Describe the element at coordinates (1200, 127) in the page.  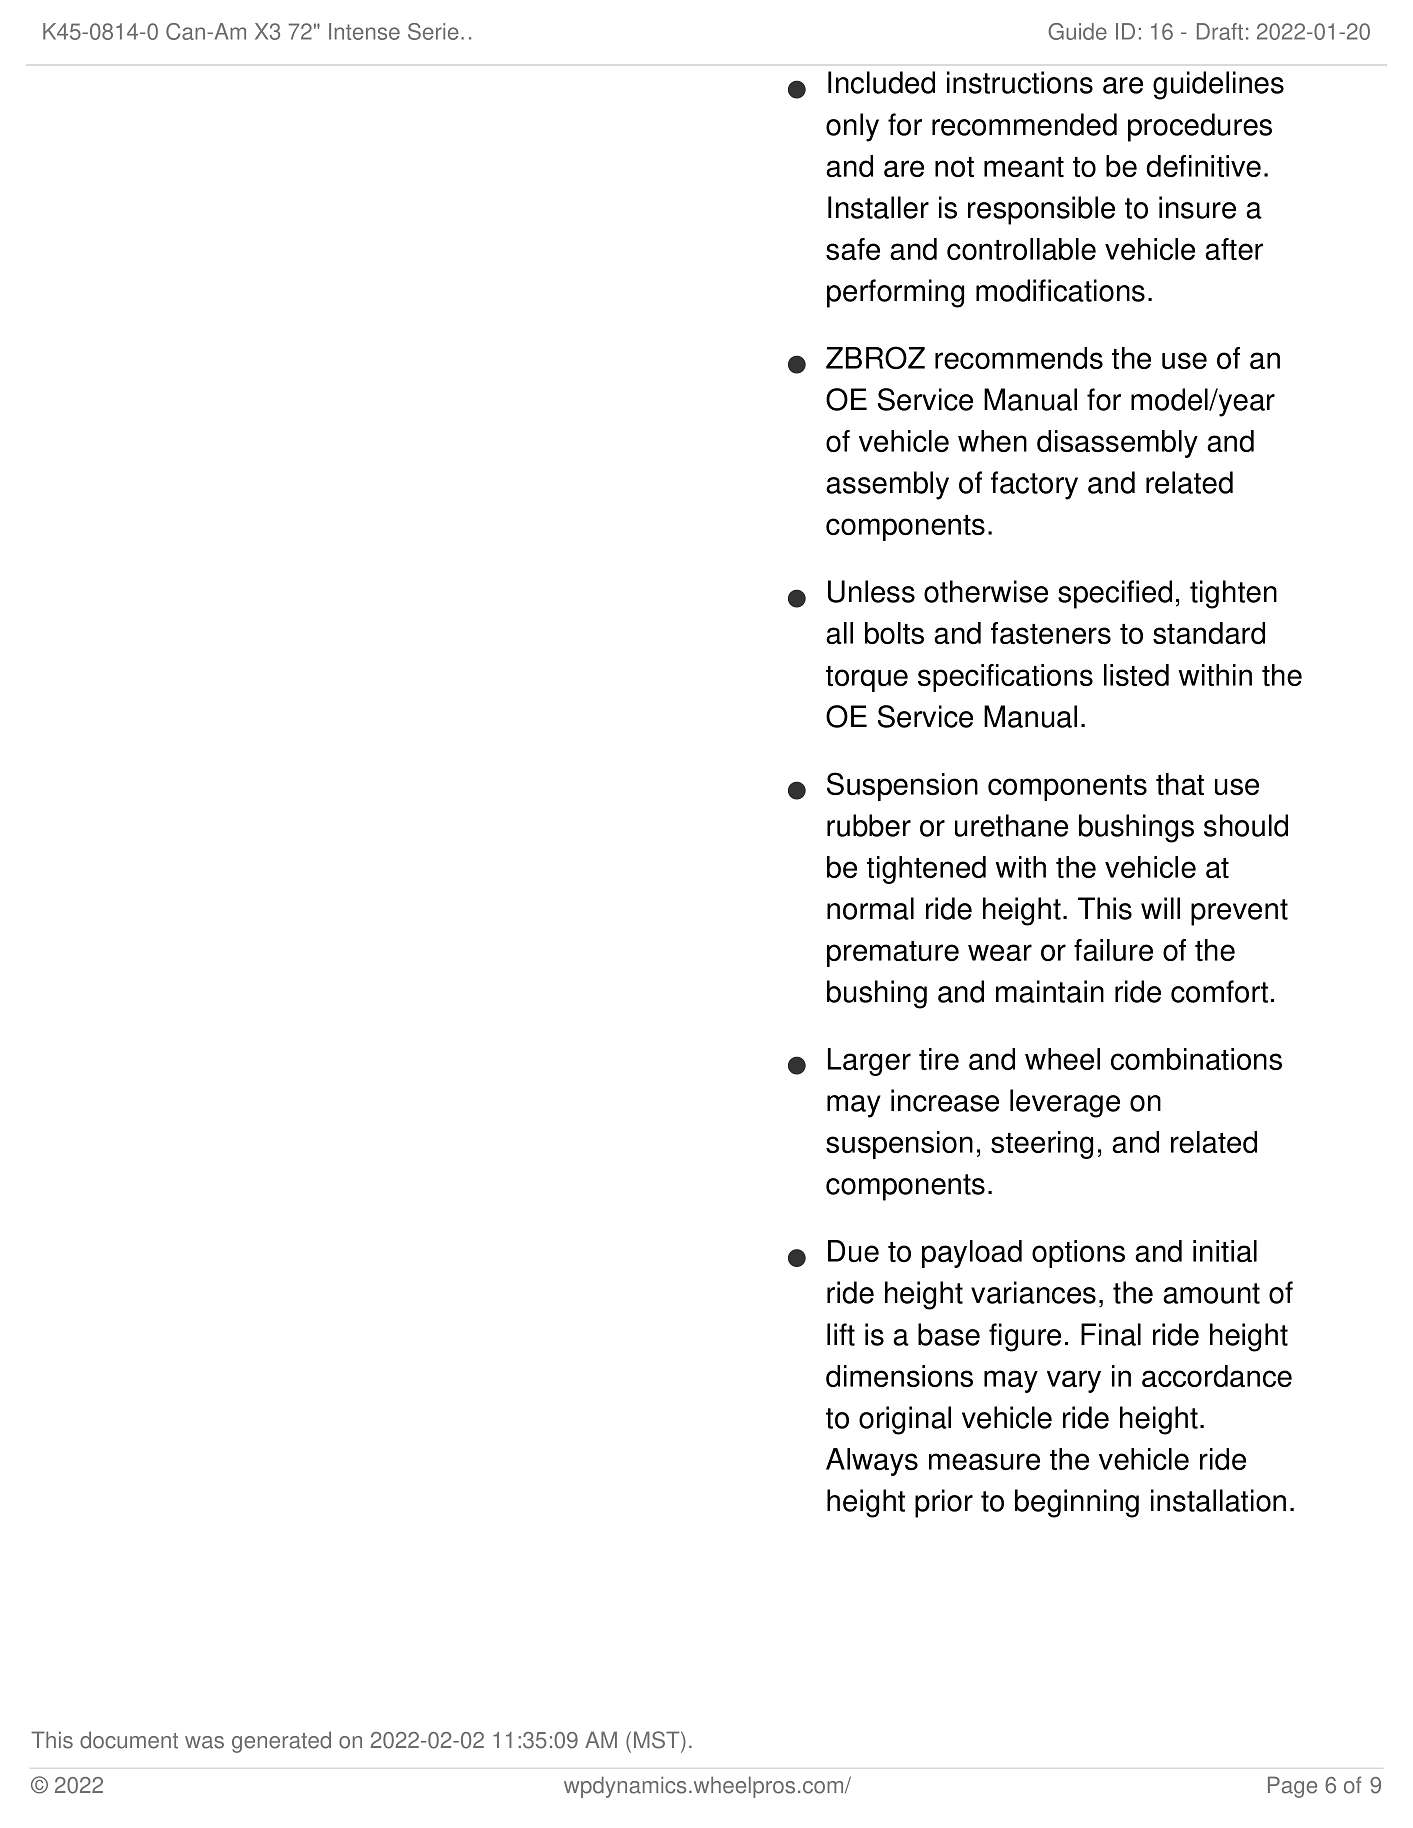
I see `procedures` at that location.
